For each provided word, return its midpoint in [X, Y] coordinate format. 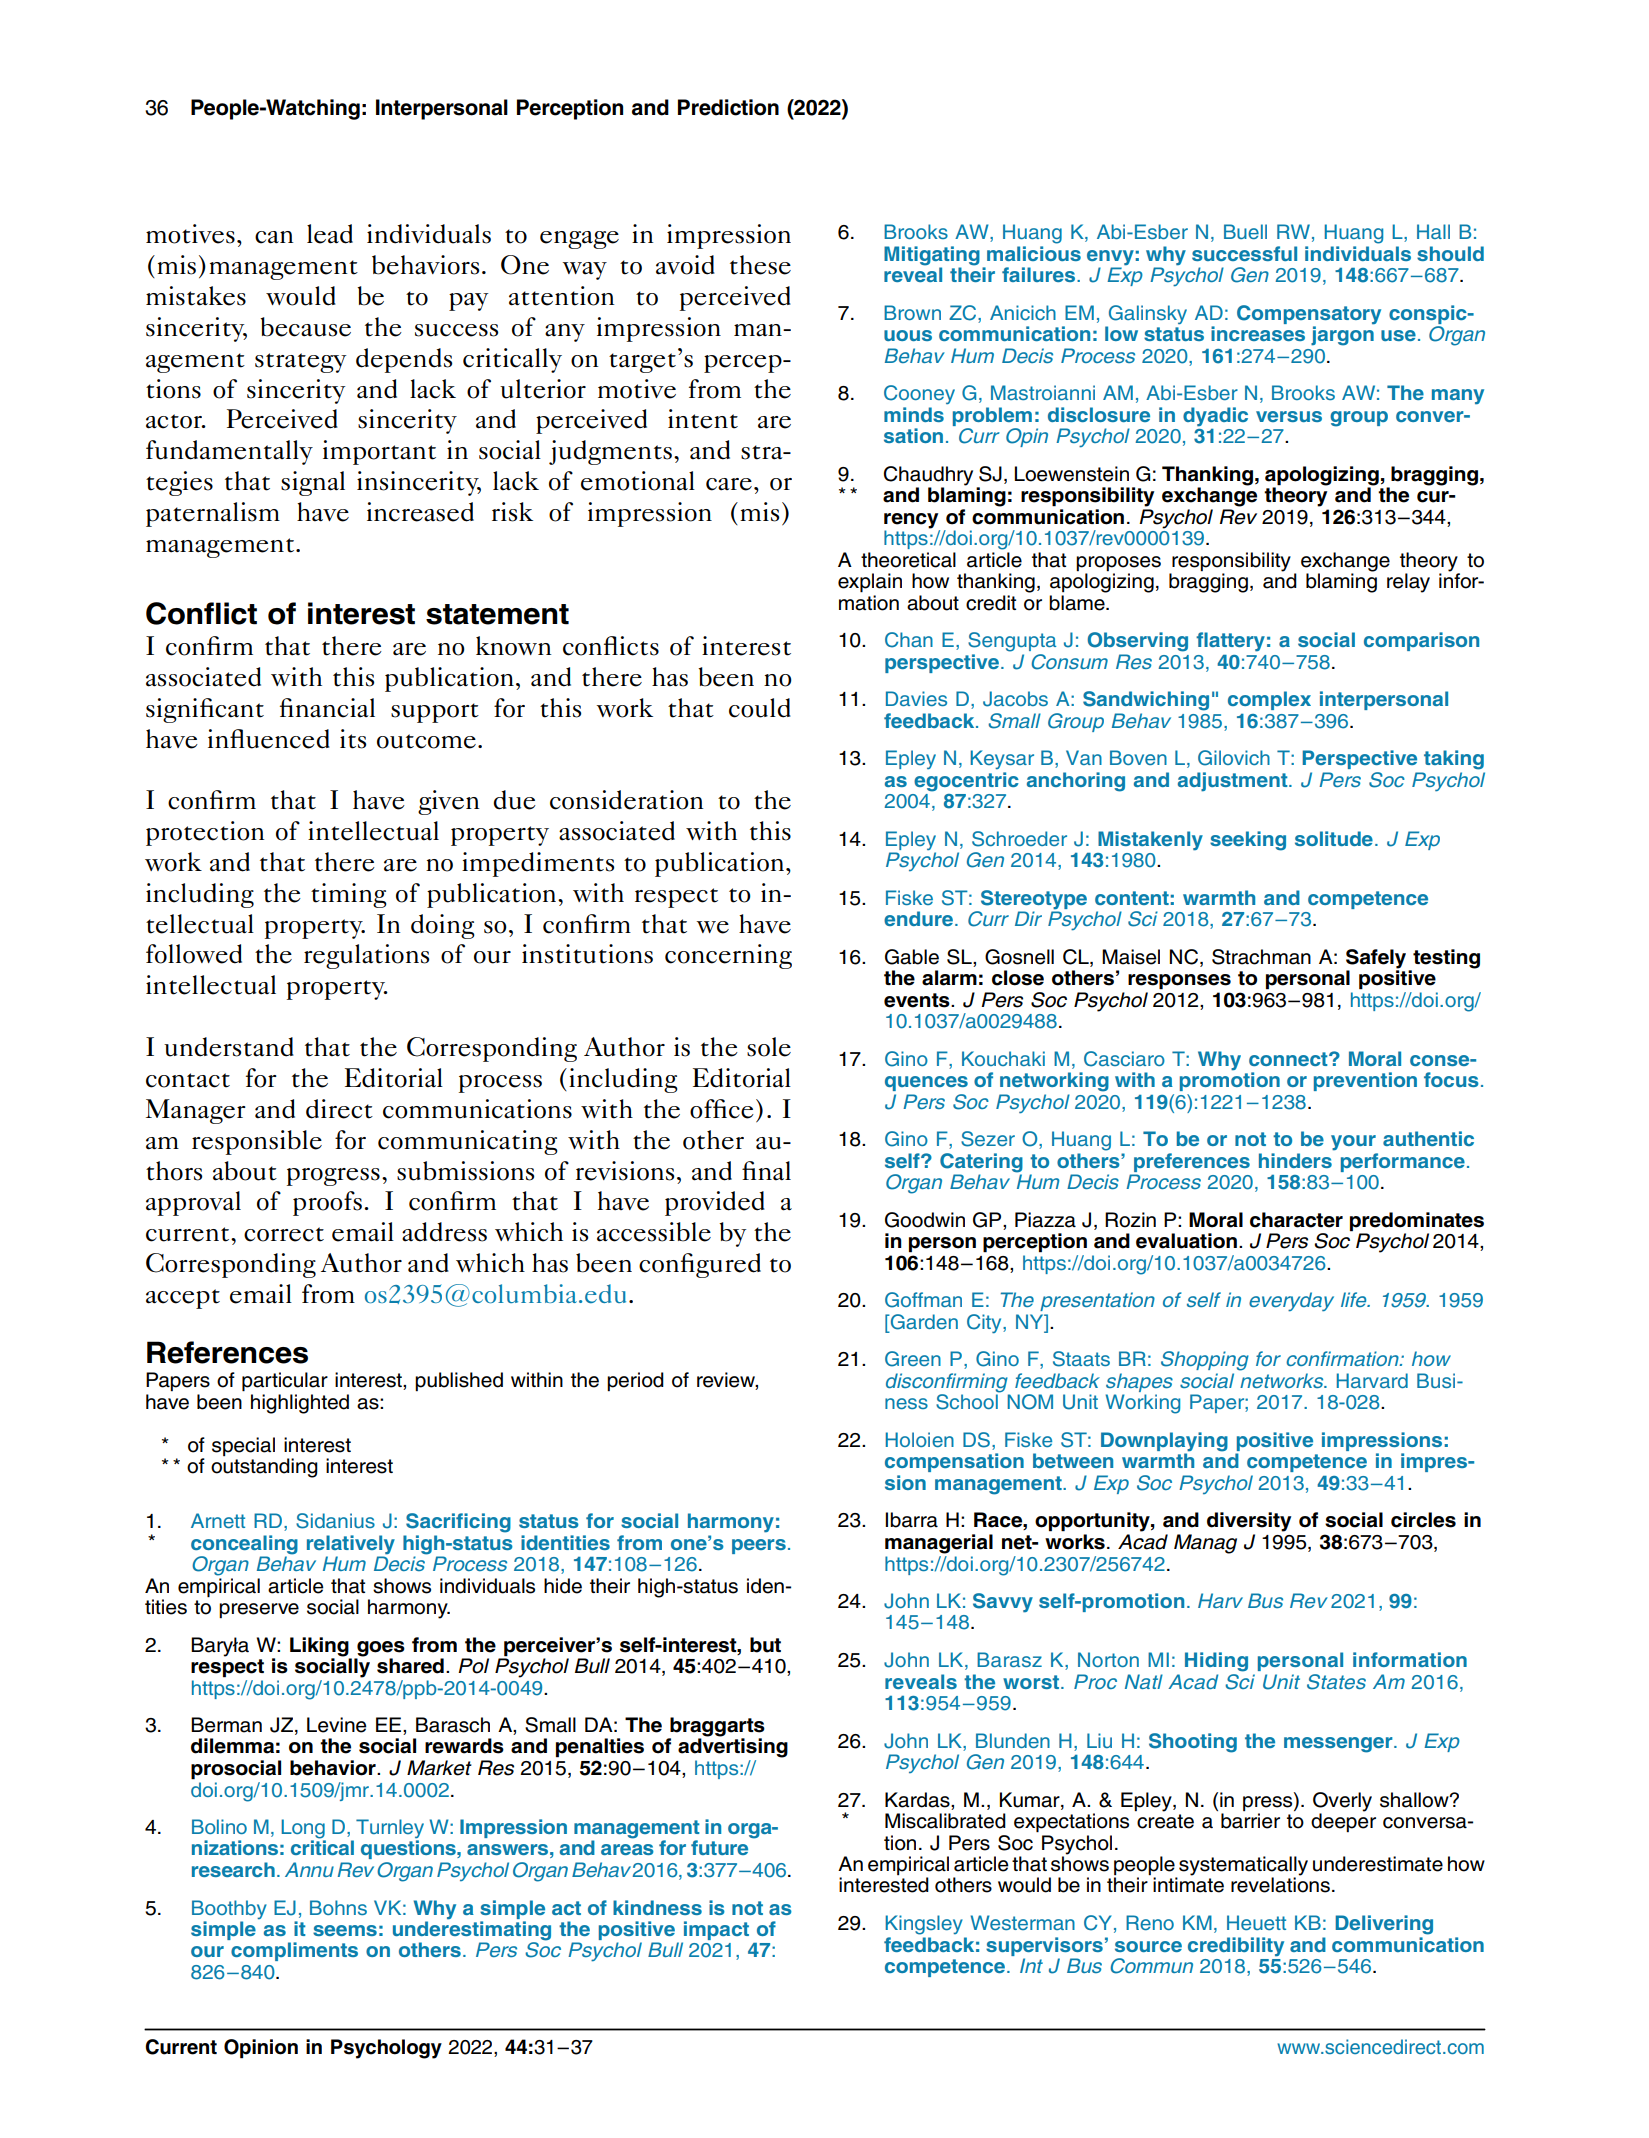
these [760, 265]
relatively [351, 1545]
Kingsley [924, 1925]
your [1353, 1143]
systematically [1243, 1867]
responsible [257, 1142]
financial [327, 708]
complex [1269, 700]
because [305, 327]
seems [345, 1930]
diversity [1249, 1522]
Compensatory [1309, 316]
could [760, 708]
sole [769, 1047]
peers [759, 1546]
